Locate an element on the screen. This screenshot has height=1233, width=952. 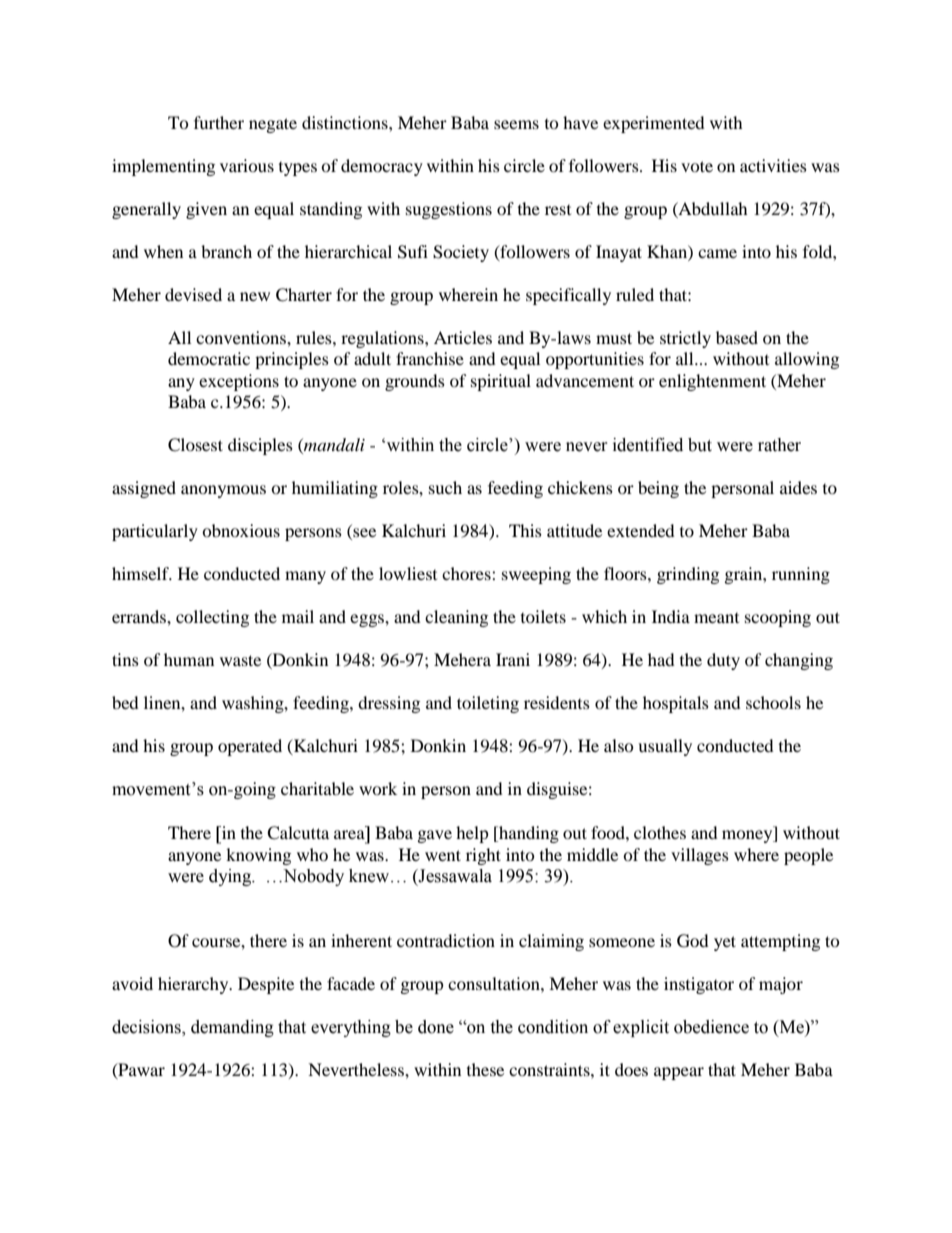
demanding is located at coordinates (232, 1028).
